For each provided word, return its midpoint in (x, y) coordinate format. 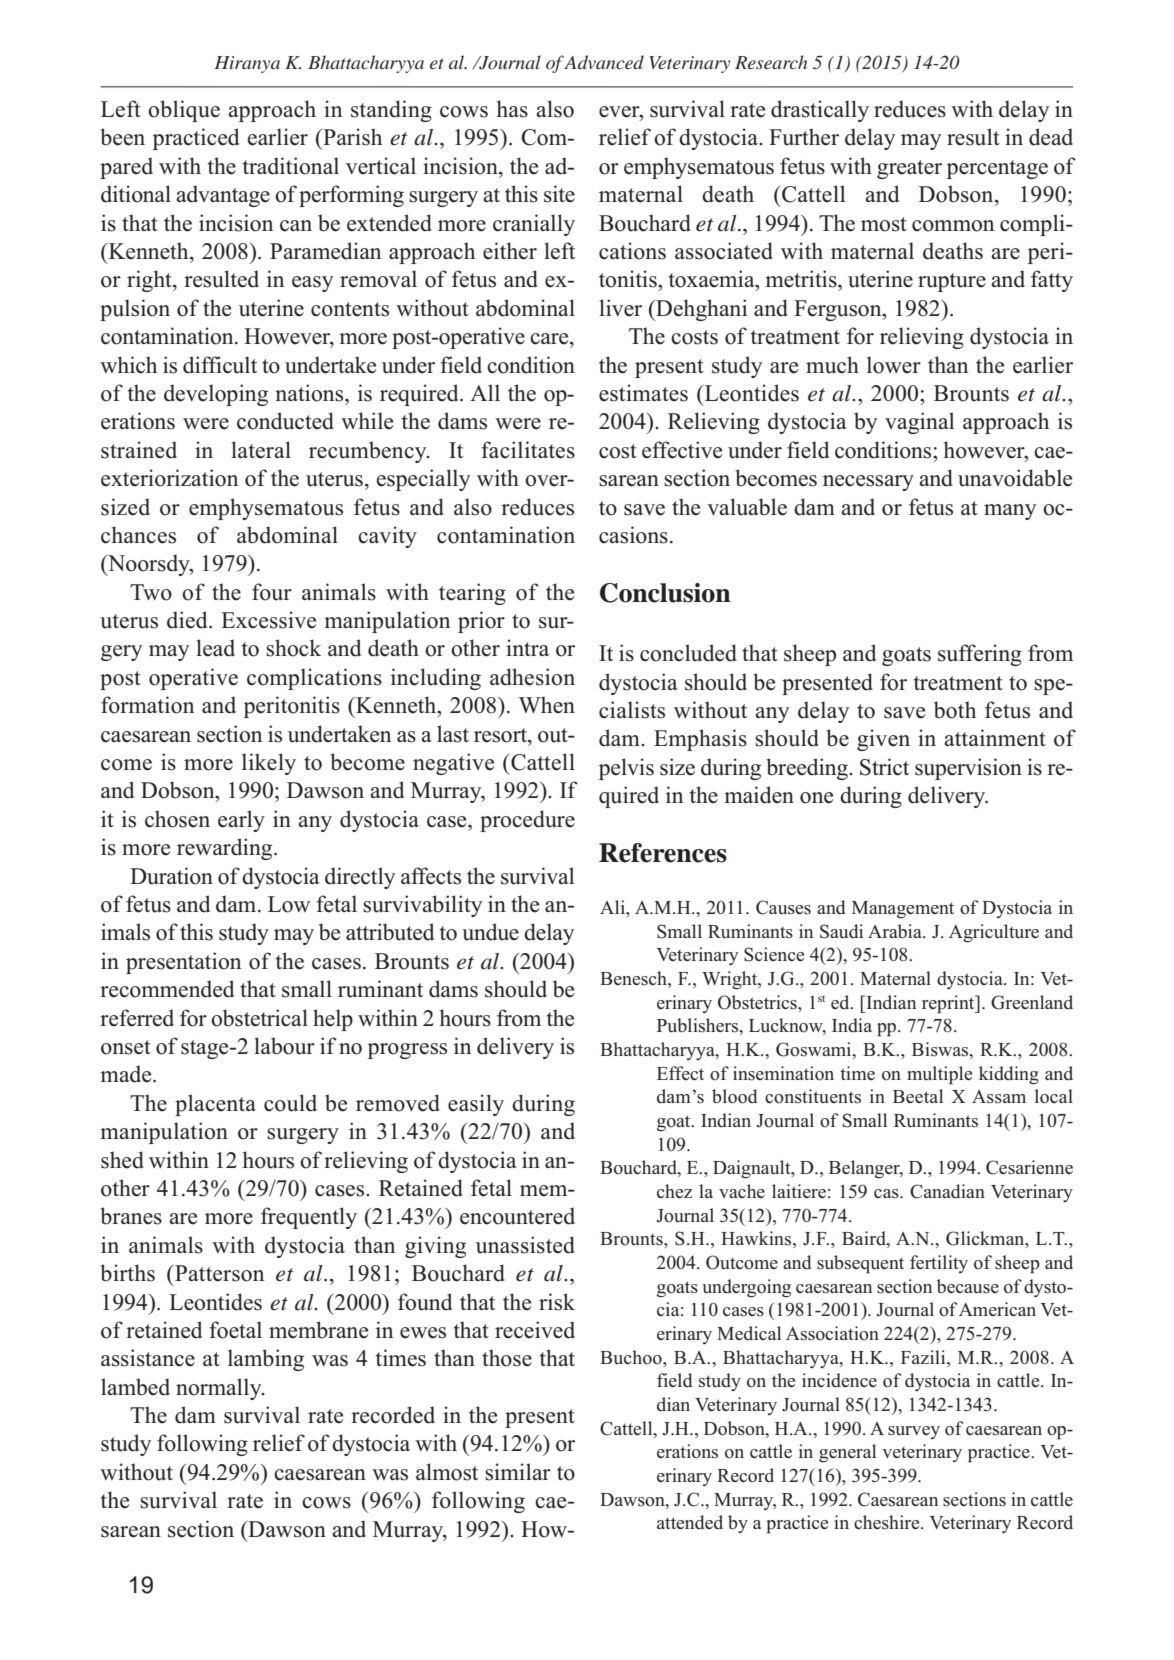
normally (220, 1389)
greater (909, 169)
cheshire (888, 1522)
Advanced (604, 62)
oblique (184, 111)
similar (518, 1472)
